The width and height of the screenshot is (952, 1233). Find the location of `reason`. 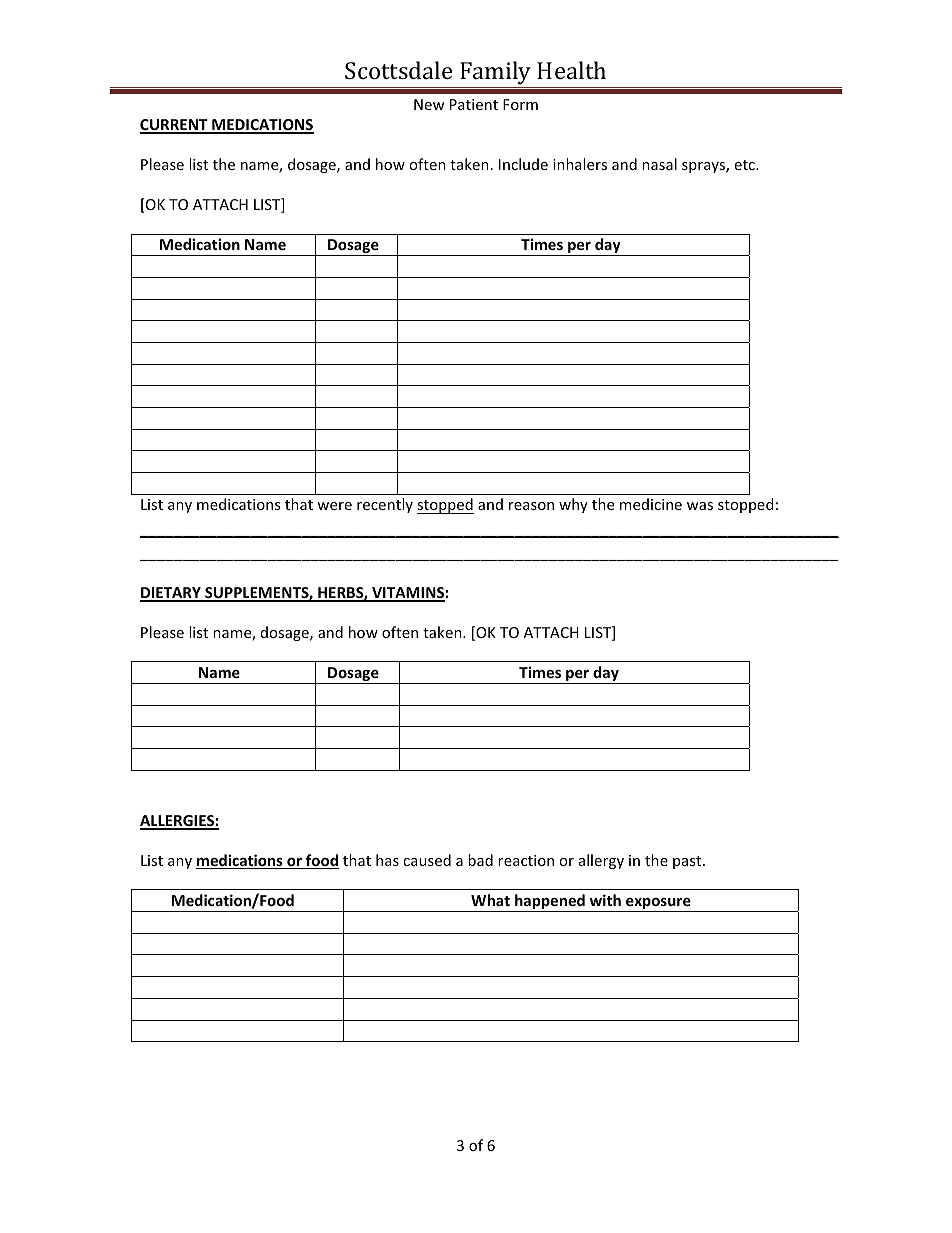

reason is located at coordinates (531, 506).
